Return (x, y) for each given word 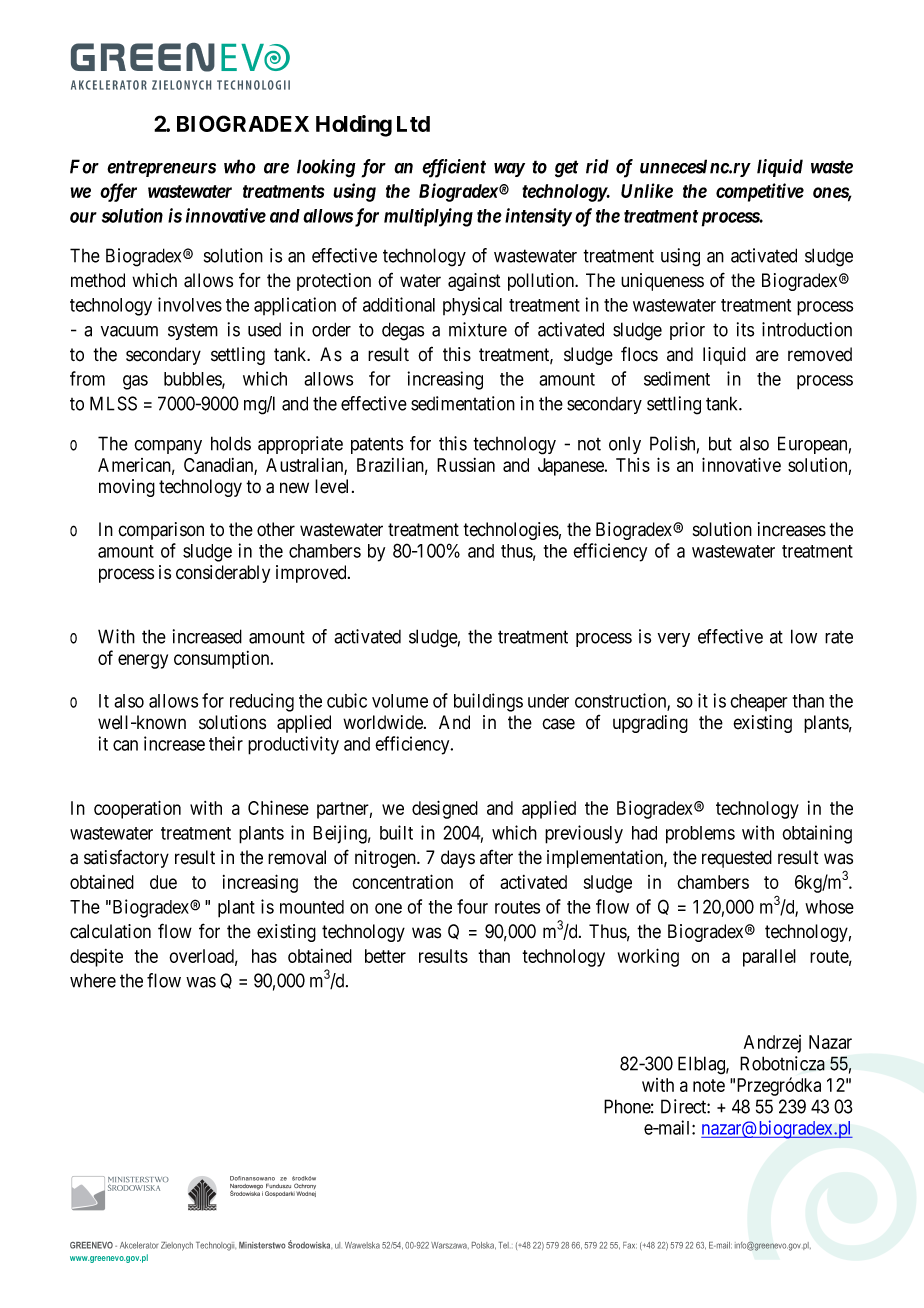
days (458, 859)
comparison (161, 531)
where (93, 980)
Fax (630, 1245)
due (163, 882)
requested (737, 859)
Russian (466, 465)
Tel (504, 1245)
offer (118, 192)
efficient (454, 168)
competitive (760, 192)
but (720, 443)
